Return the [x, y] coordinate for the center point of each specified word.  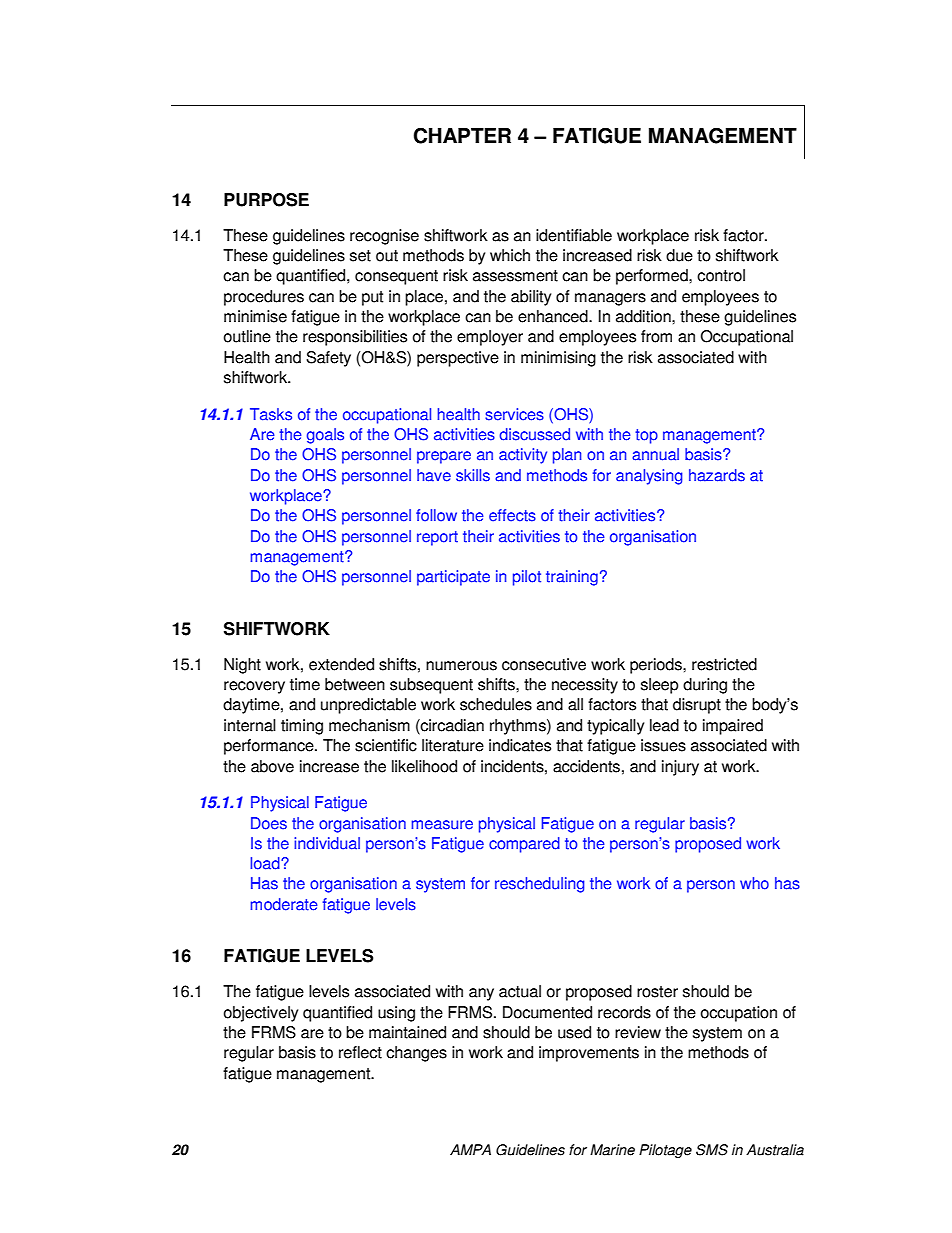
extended [341, 664]
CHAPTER [462, 135]
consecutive [544, 664]
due [679, 255]
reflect [360, 1052]
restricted [724, 664]
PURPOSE [266, 200]
